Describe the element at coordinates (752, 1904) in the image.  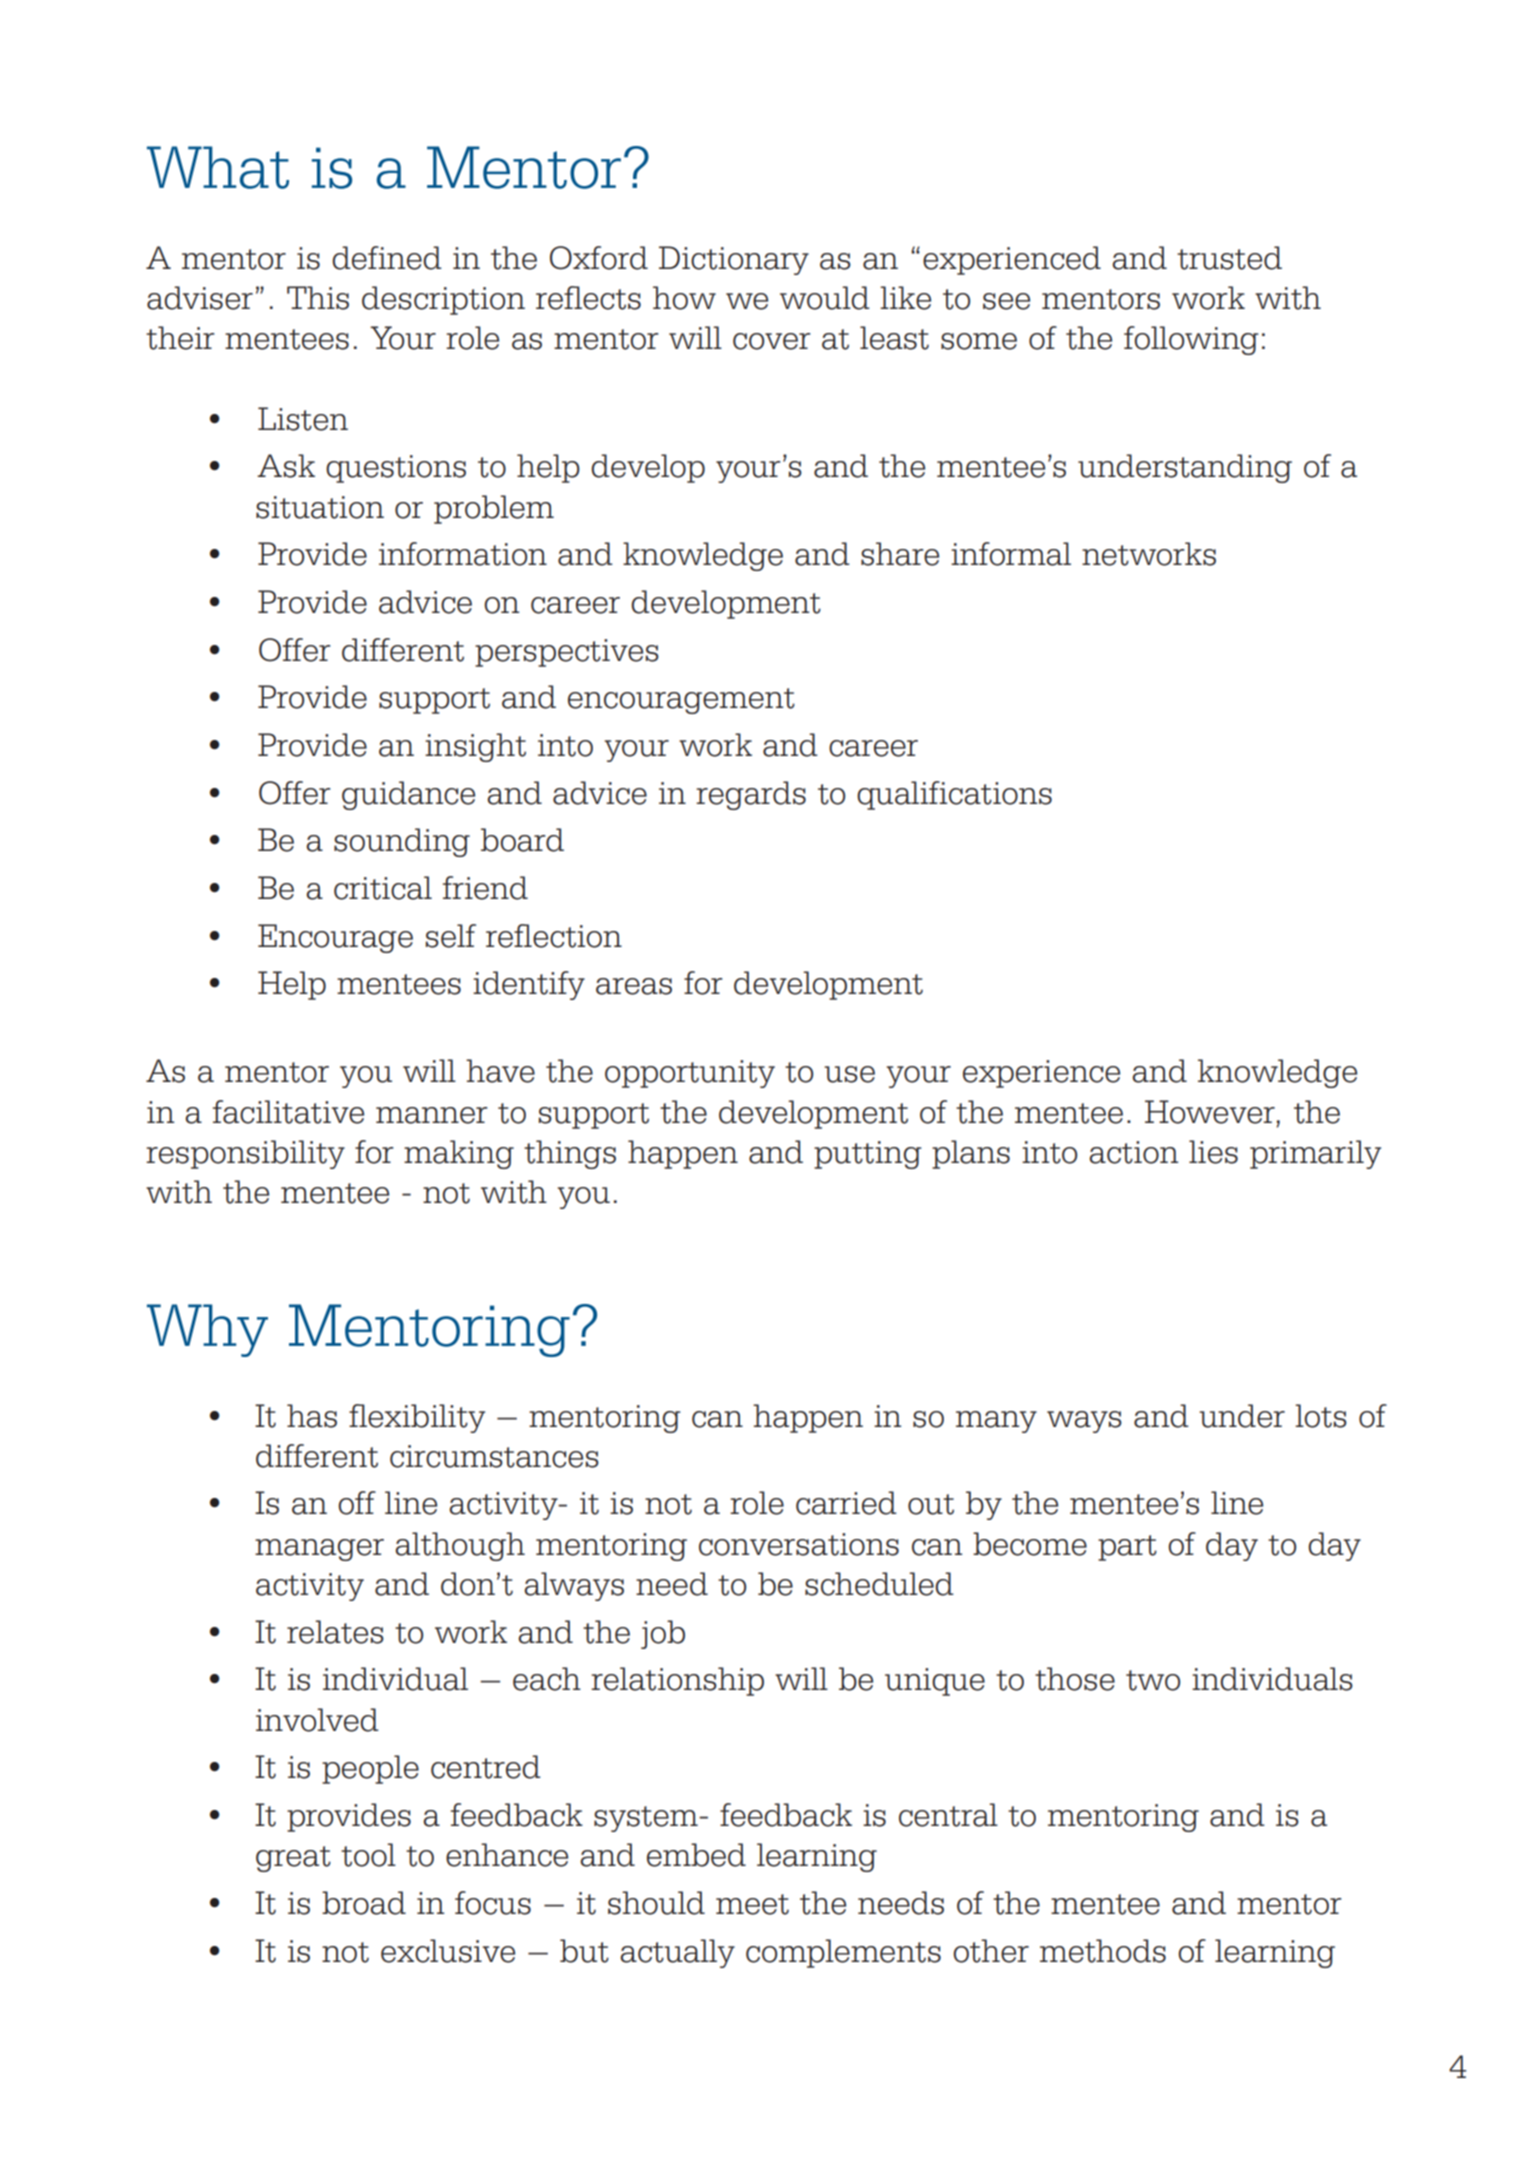
I see `meet` at that location.
